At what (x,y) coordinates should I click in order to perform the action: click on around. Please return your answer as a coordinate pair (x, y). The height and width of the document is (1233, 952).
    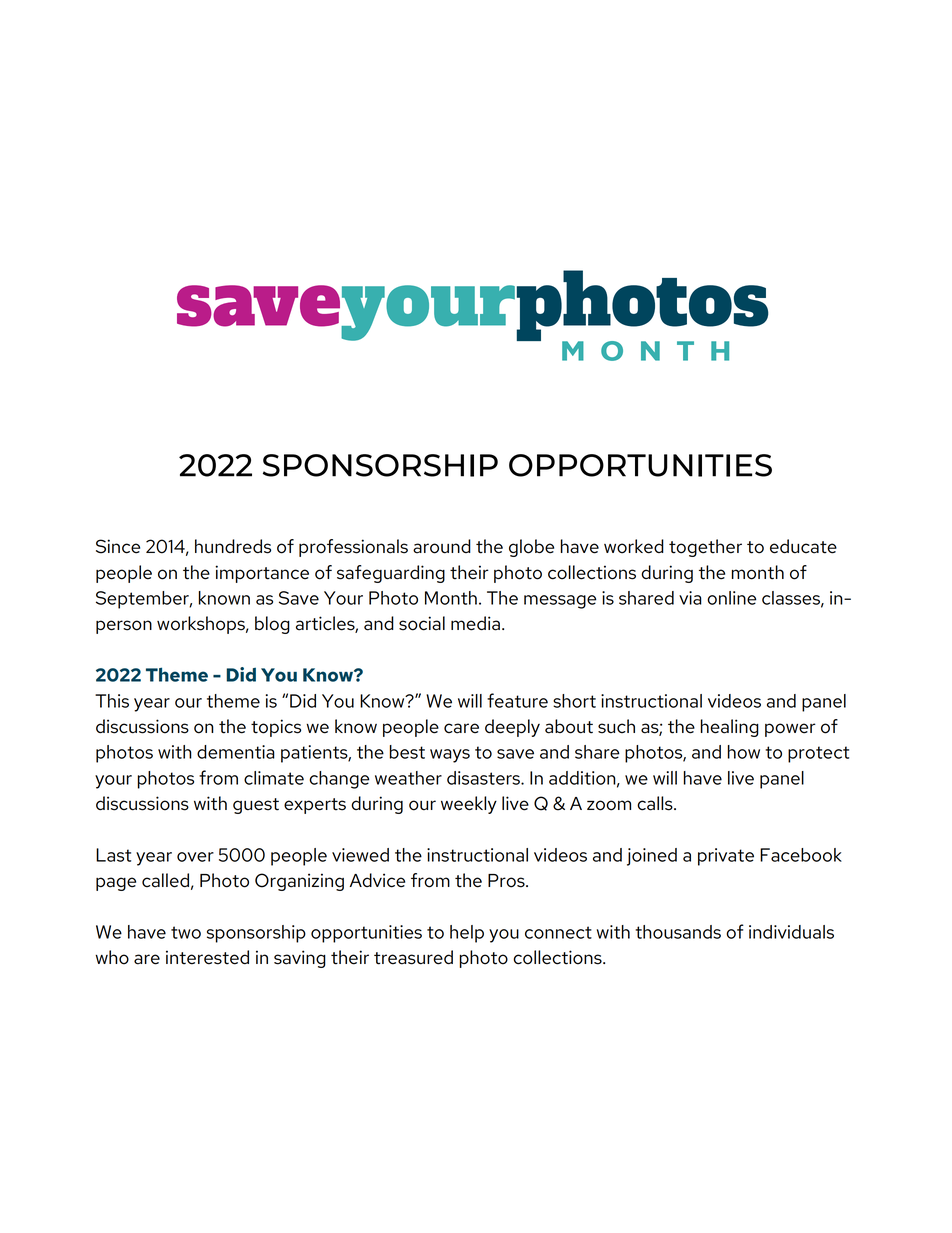
    Looking at the image, I should click on (442, 546).
